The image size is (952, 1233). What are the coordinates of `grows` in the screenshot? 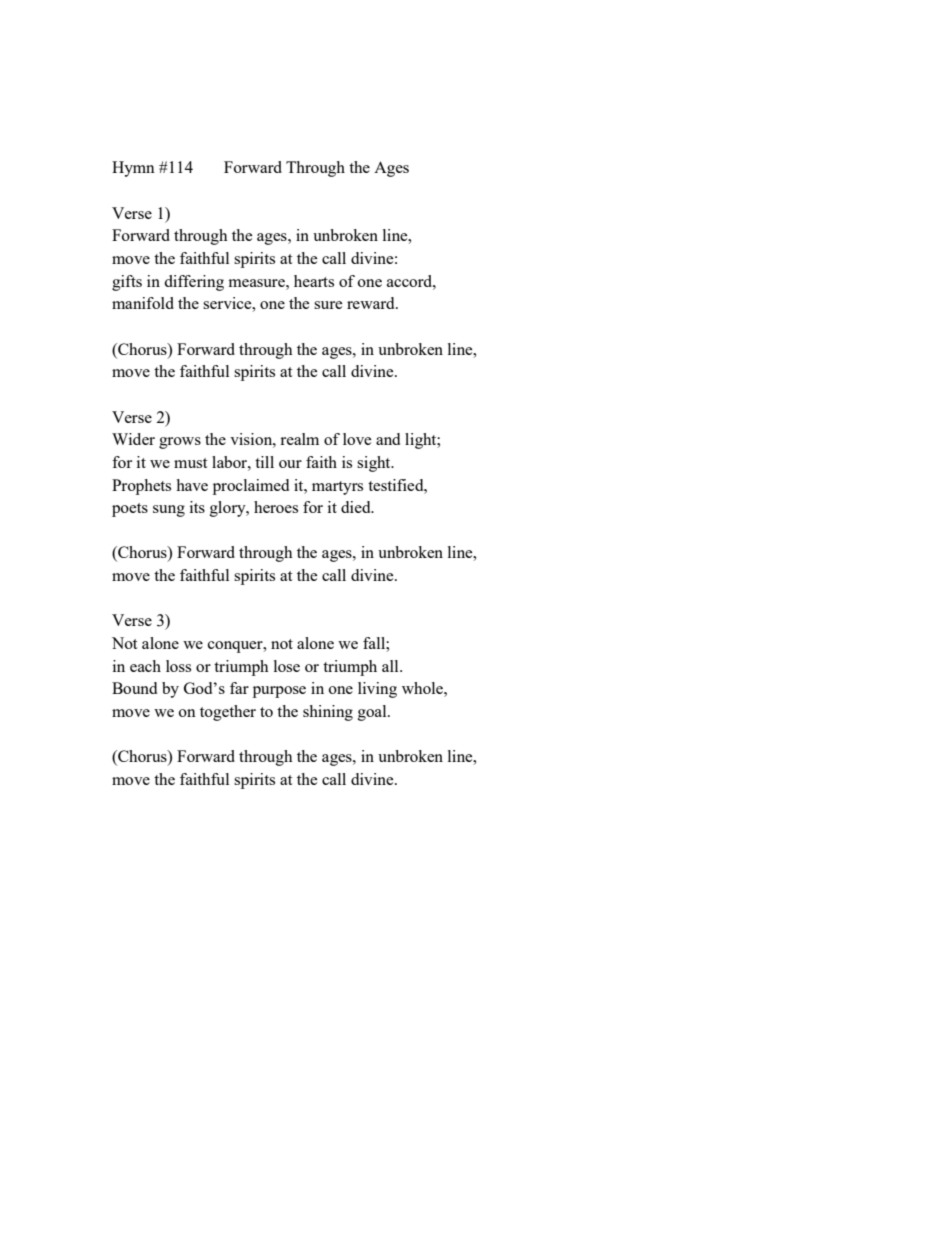 It's located at (180, 443).
